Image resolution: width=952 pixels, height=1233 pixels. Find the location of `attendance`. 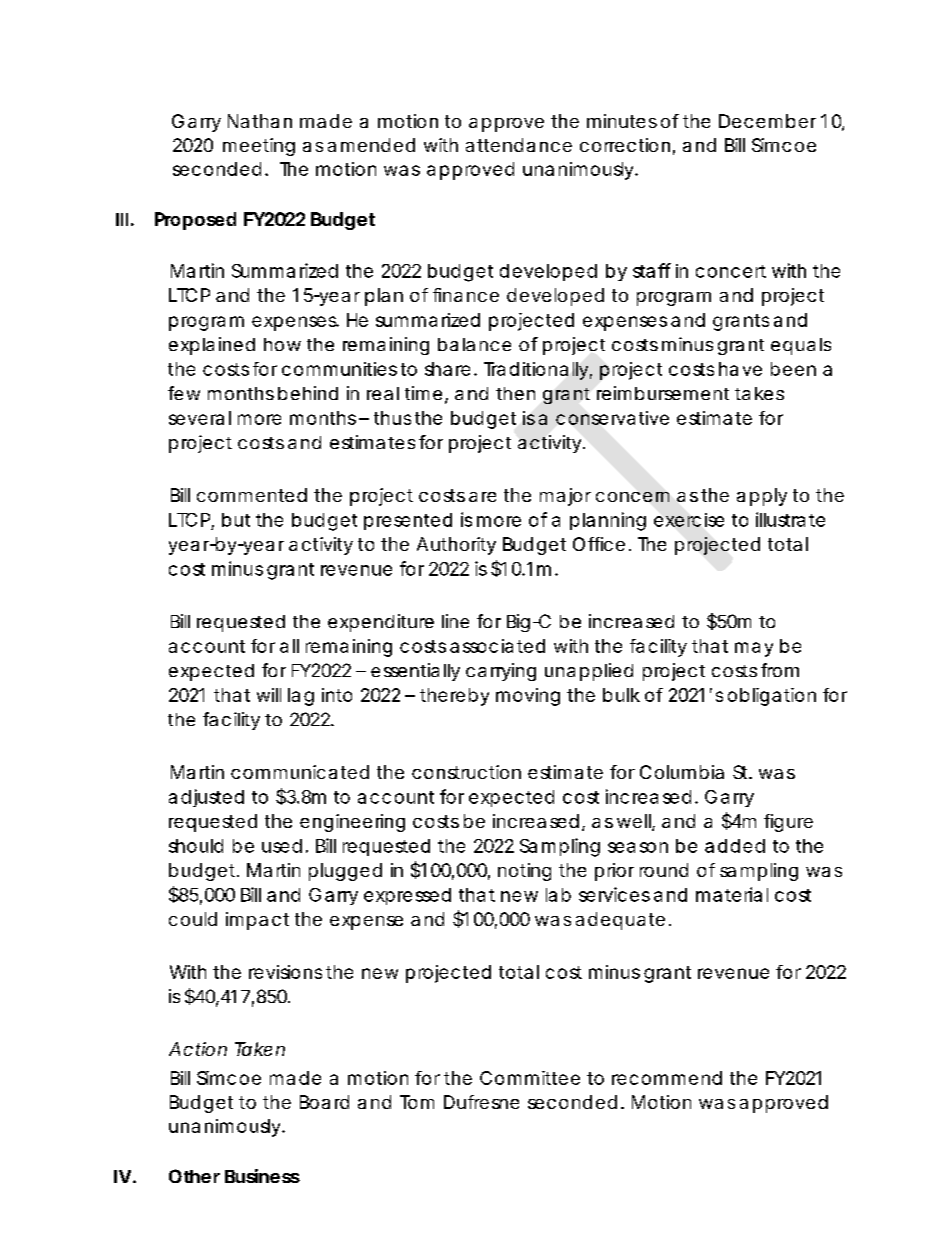

attendance is located at coordinates (519, 145).
